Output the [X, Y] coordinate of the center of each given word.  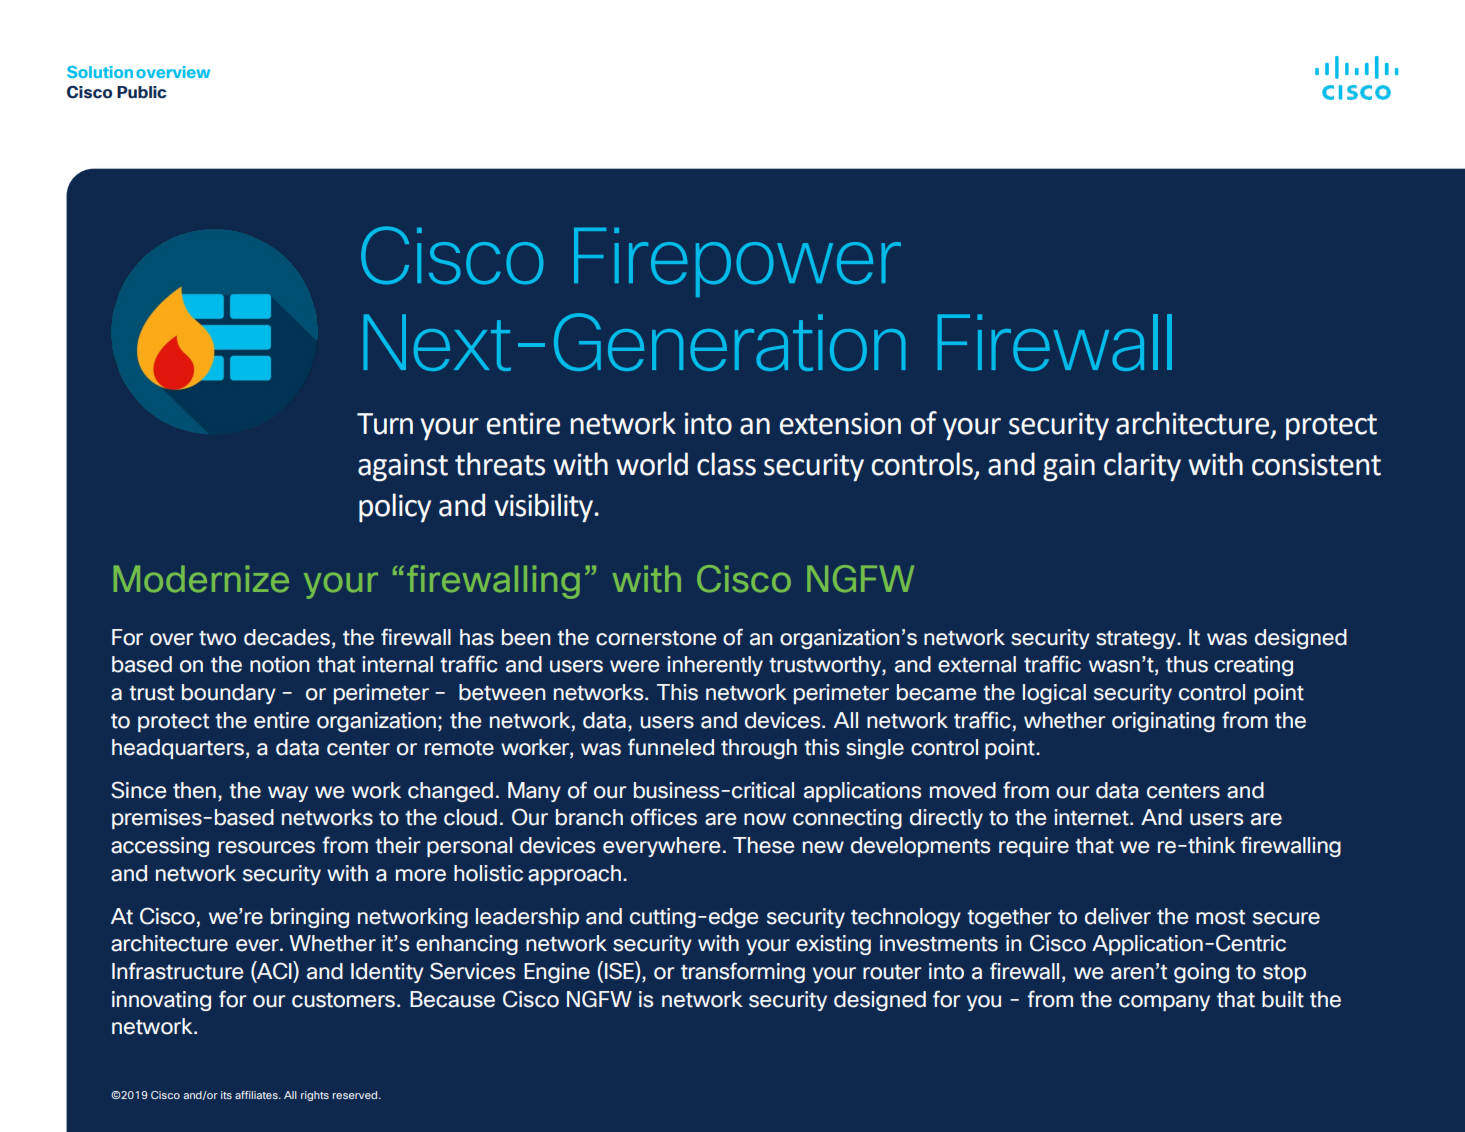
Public [142, 92]
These [764, 845]
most [1220, 917]
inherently [715, 666]
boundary [229, 694]
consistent [1316, 464]
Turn [385, 424]
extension [840, 423]
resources [266, 847]
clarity [1142, 467]
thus [1187, 664]
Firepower [737, 262]
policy [395, 508]
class [726, 464]
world [652, 464]
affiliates [257, 1095]
